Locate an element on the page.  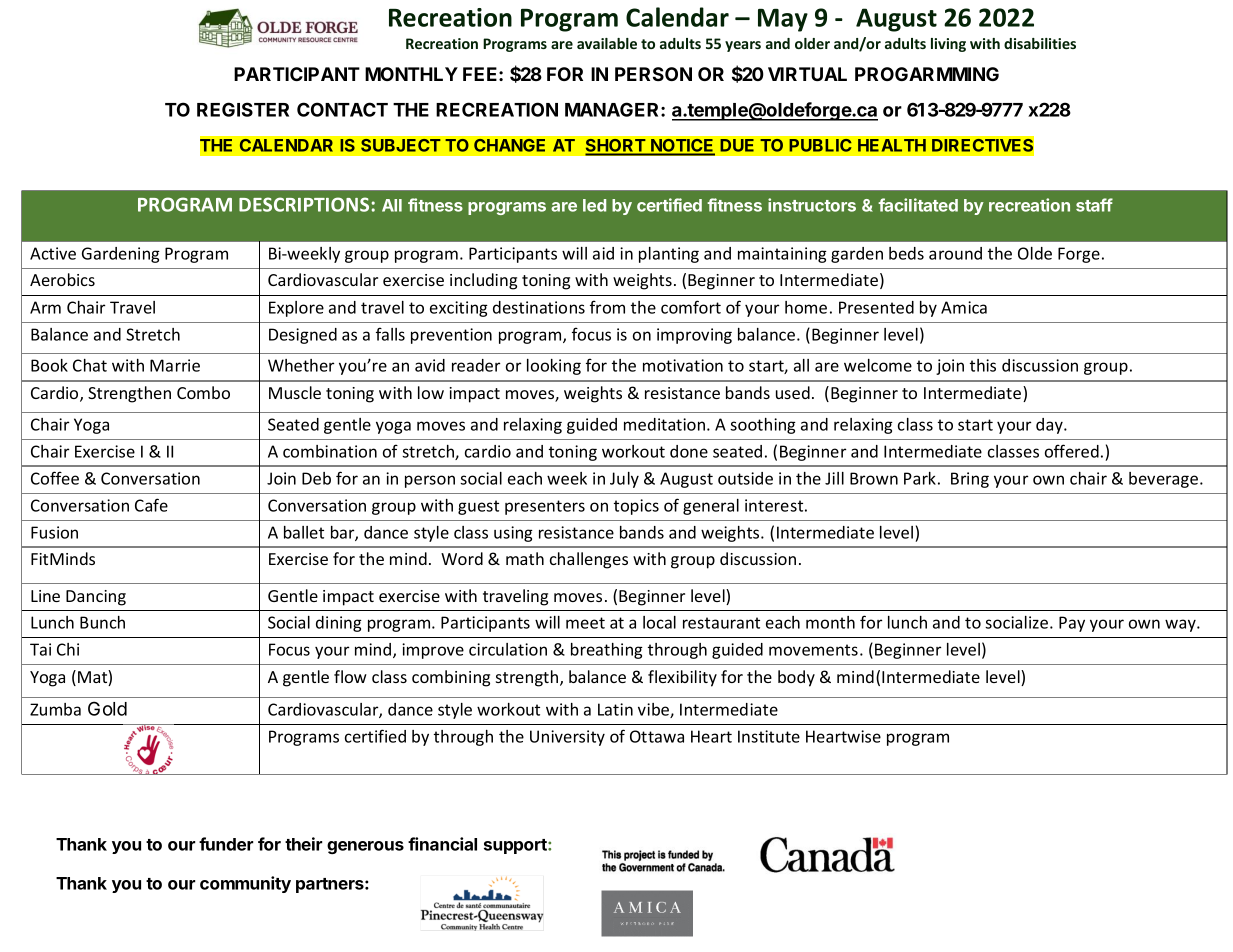
REGISTER is located at coordinates (243, 109).
